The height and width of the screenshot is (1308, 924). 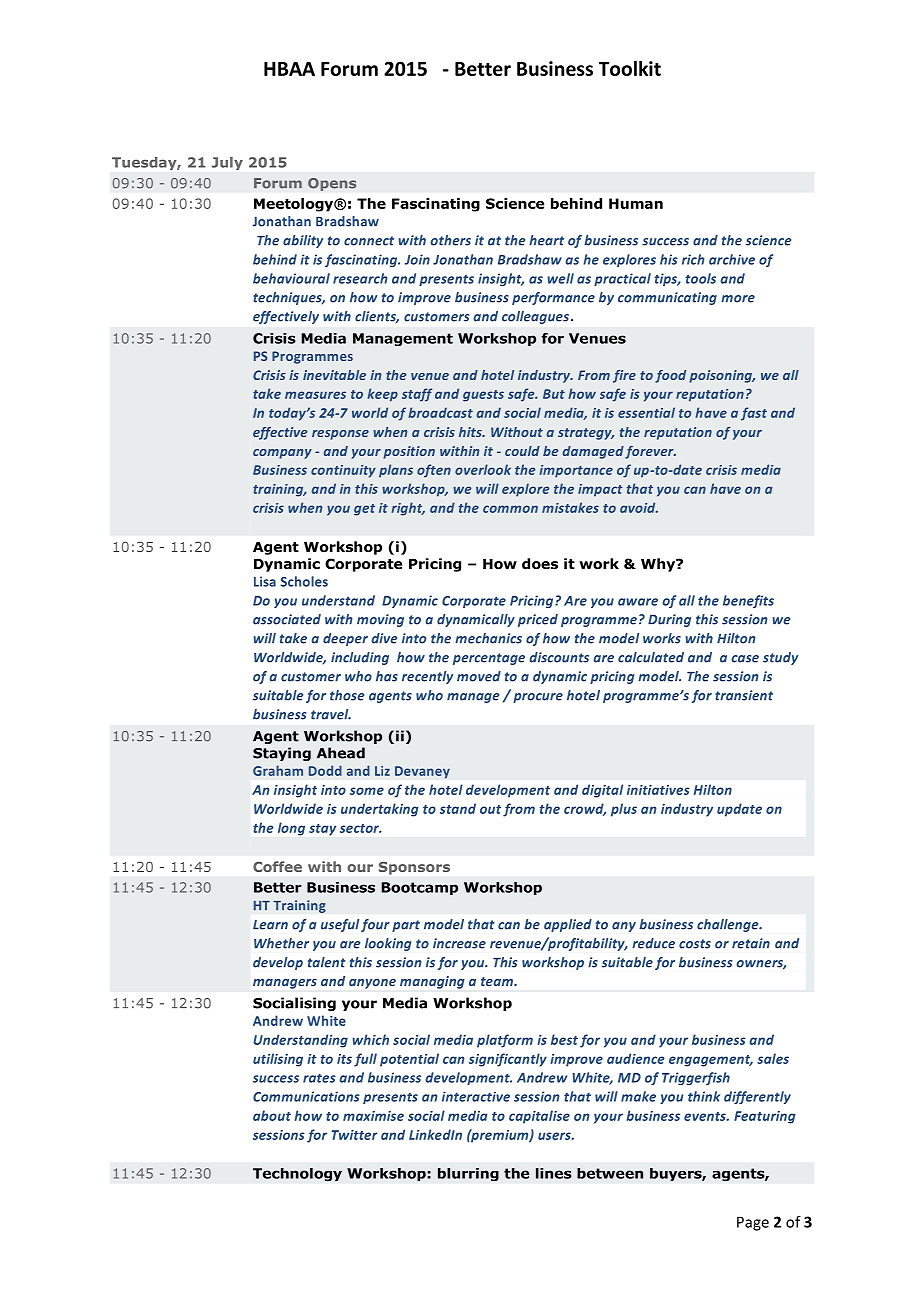 I want to click on initiatives, so click(x=658, y=790).
